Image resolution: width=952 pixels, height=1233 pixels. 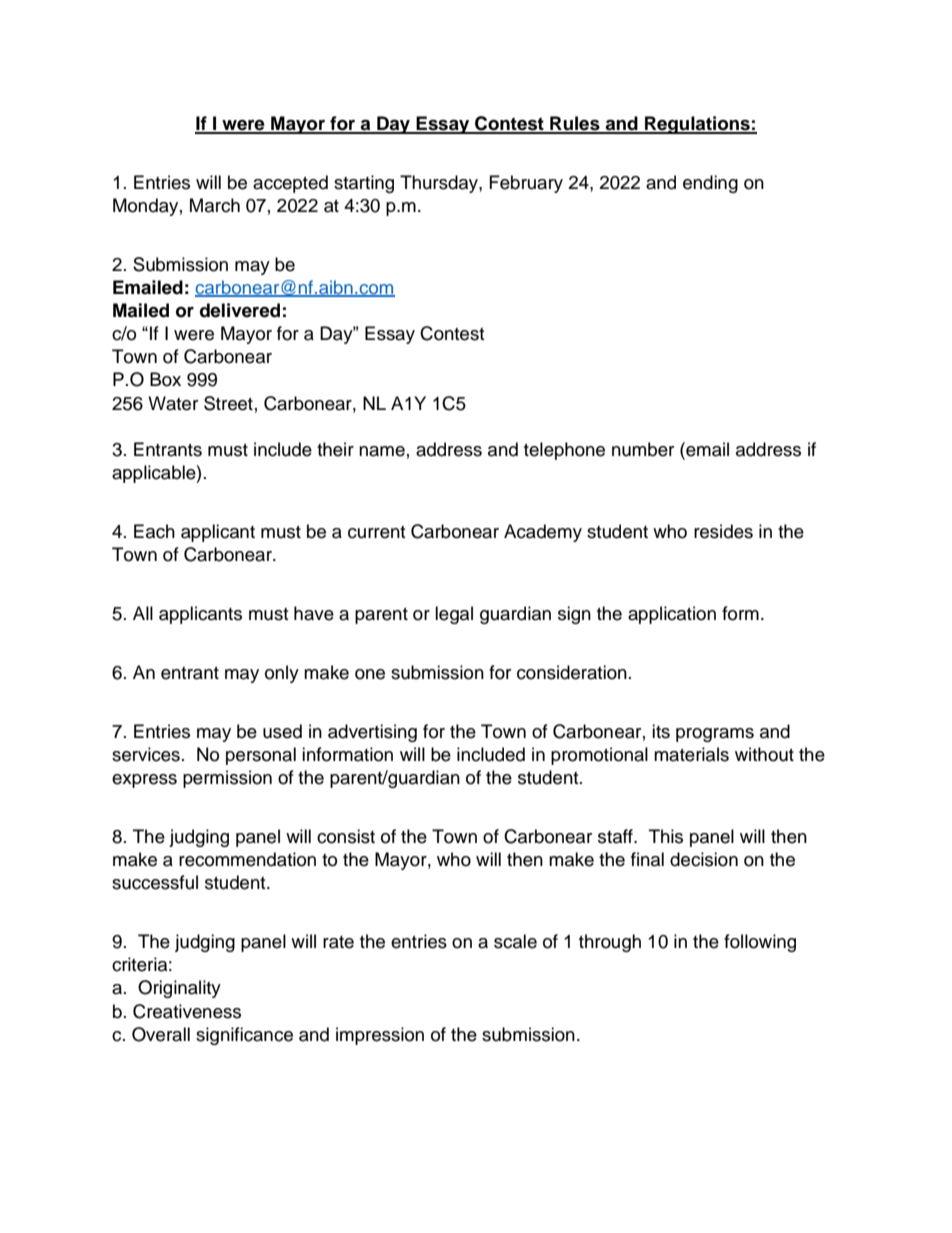 I want to click on programs, so click(x=715, y=735).
